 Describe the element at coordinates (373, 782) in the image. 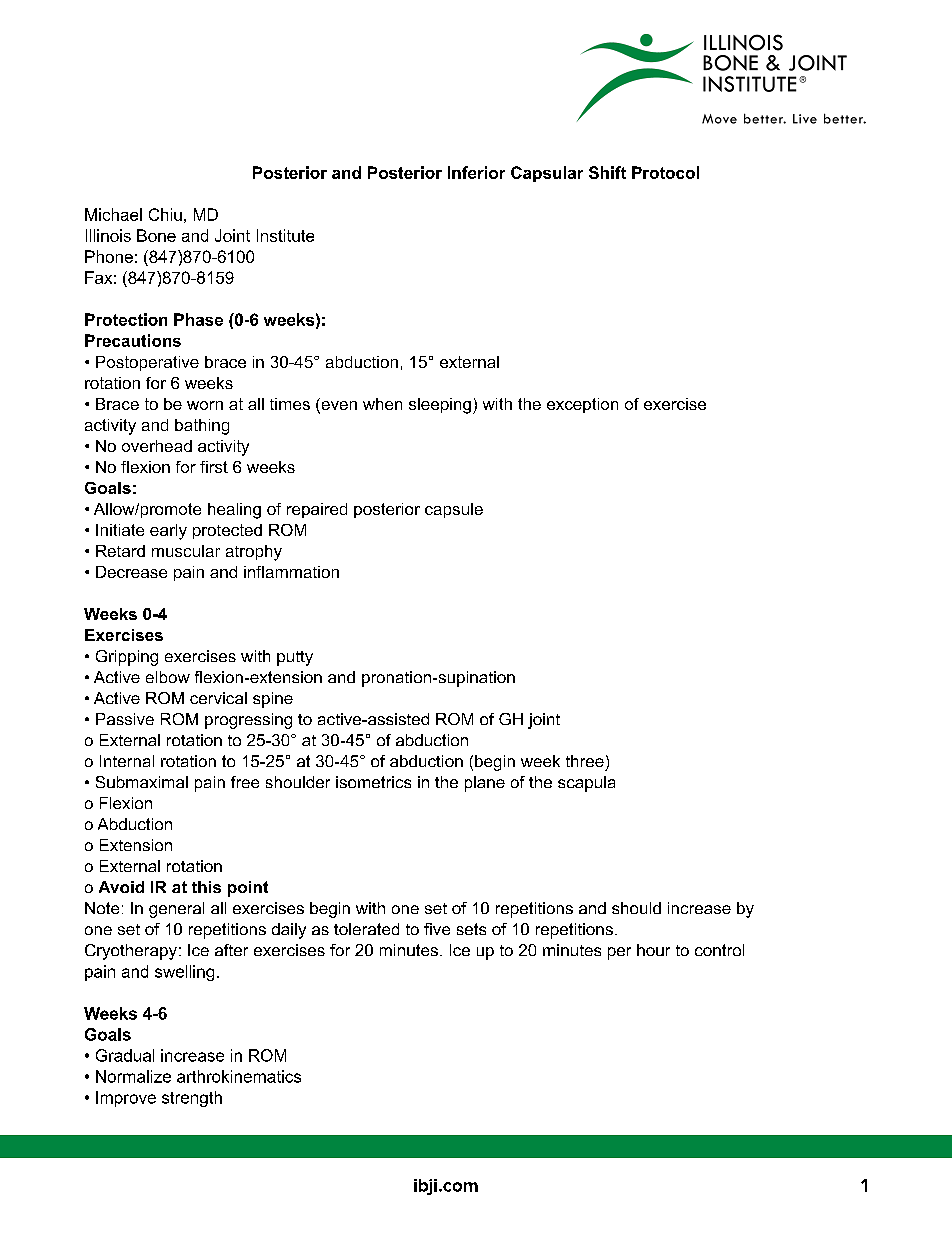

I see `isometrics` at that location.
